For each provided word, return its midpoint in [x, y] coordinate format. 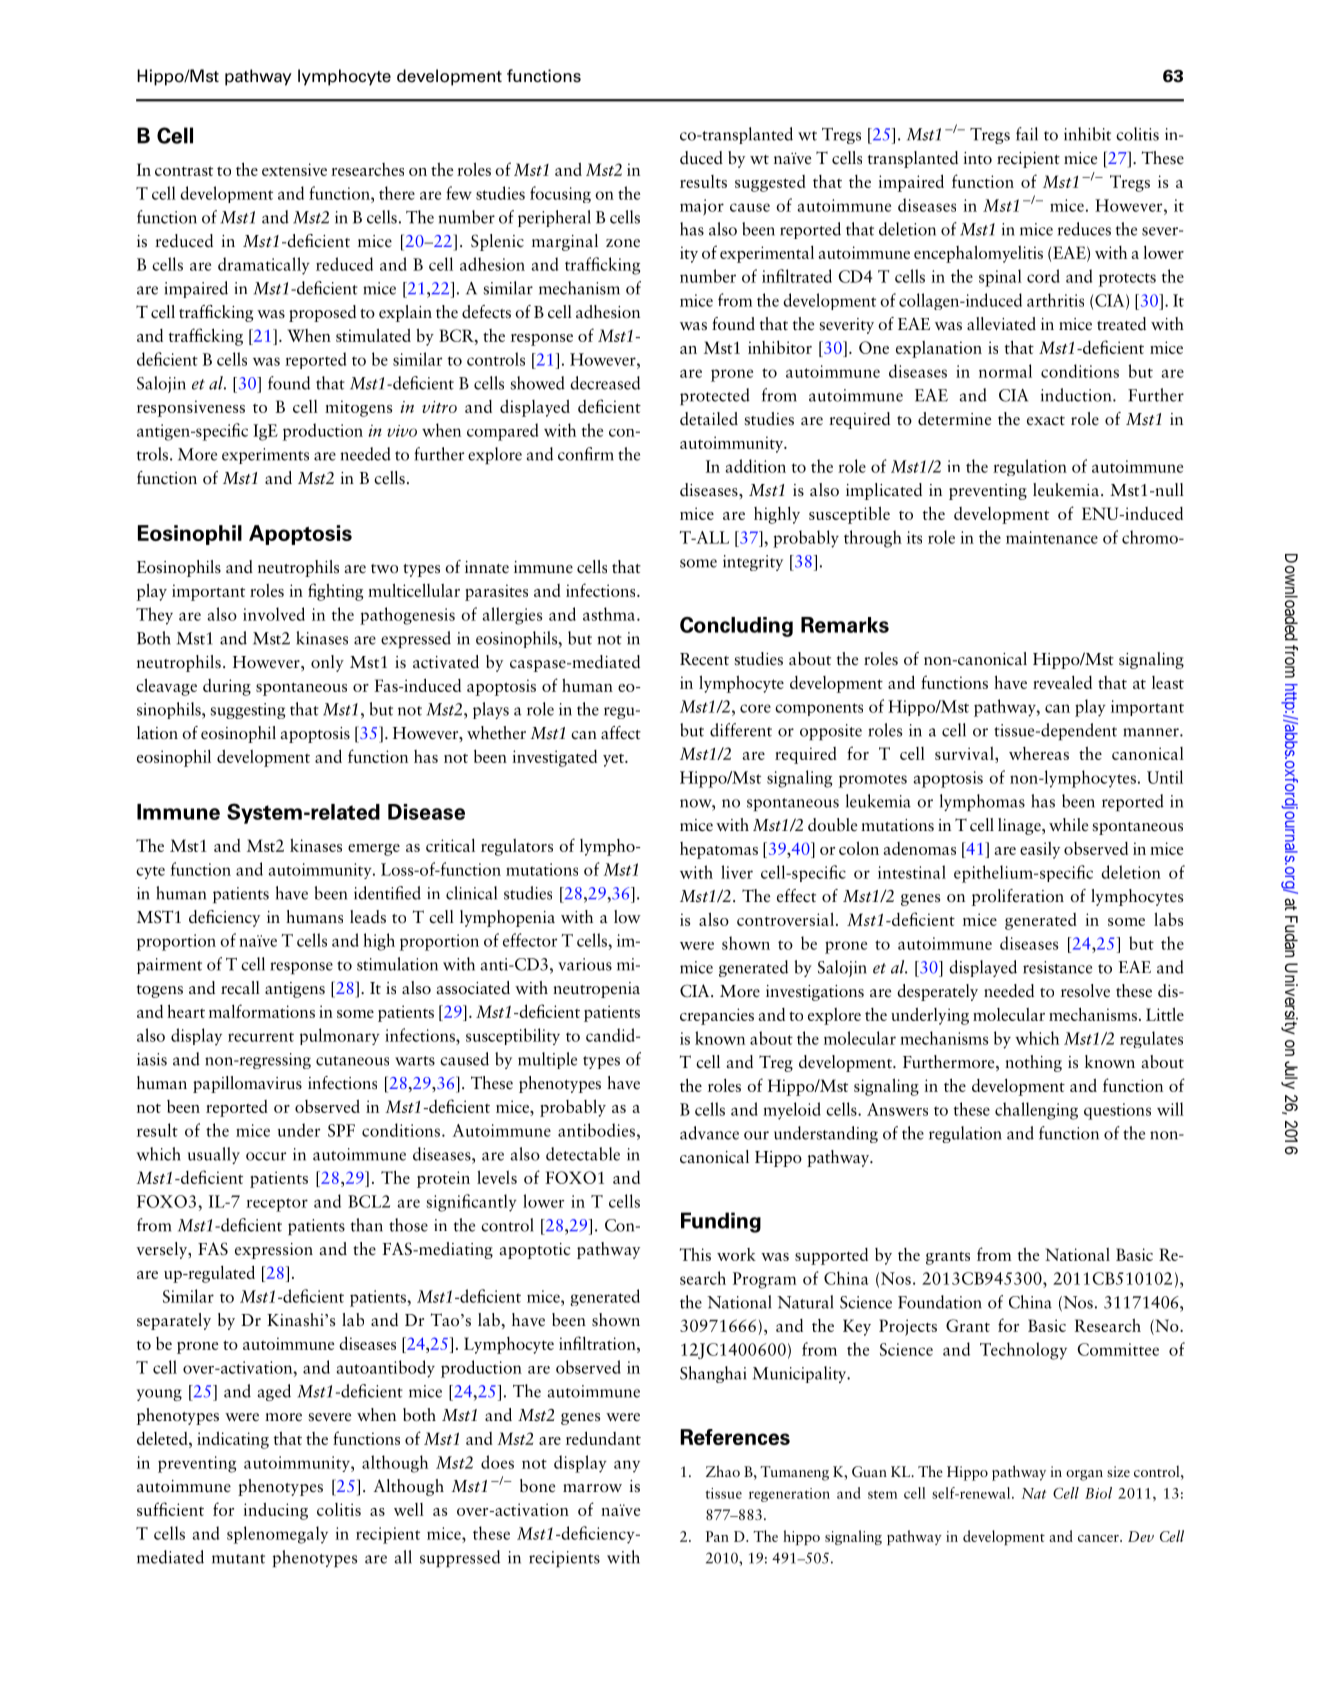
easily [1040, 850]
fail [1027, 134]
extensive [294, 169]
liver [737, 872]
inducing [275, 1511]
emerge [374, 850]
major [702, 207]
